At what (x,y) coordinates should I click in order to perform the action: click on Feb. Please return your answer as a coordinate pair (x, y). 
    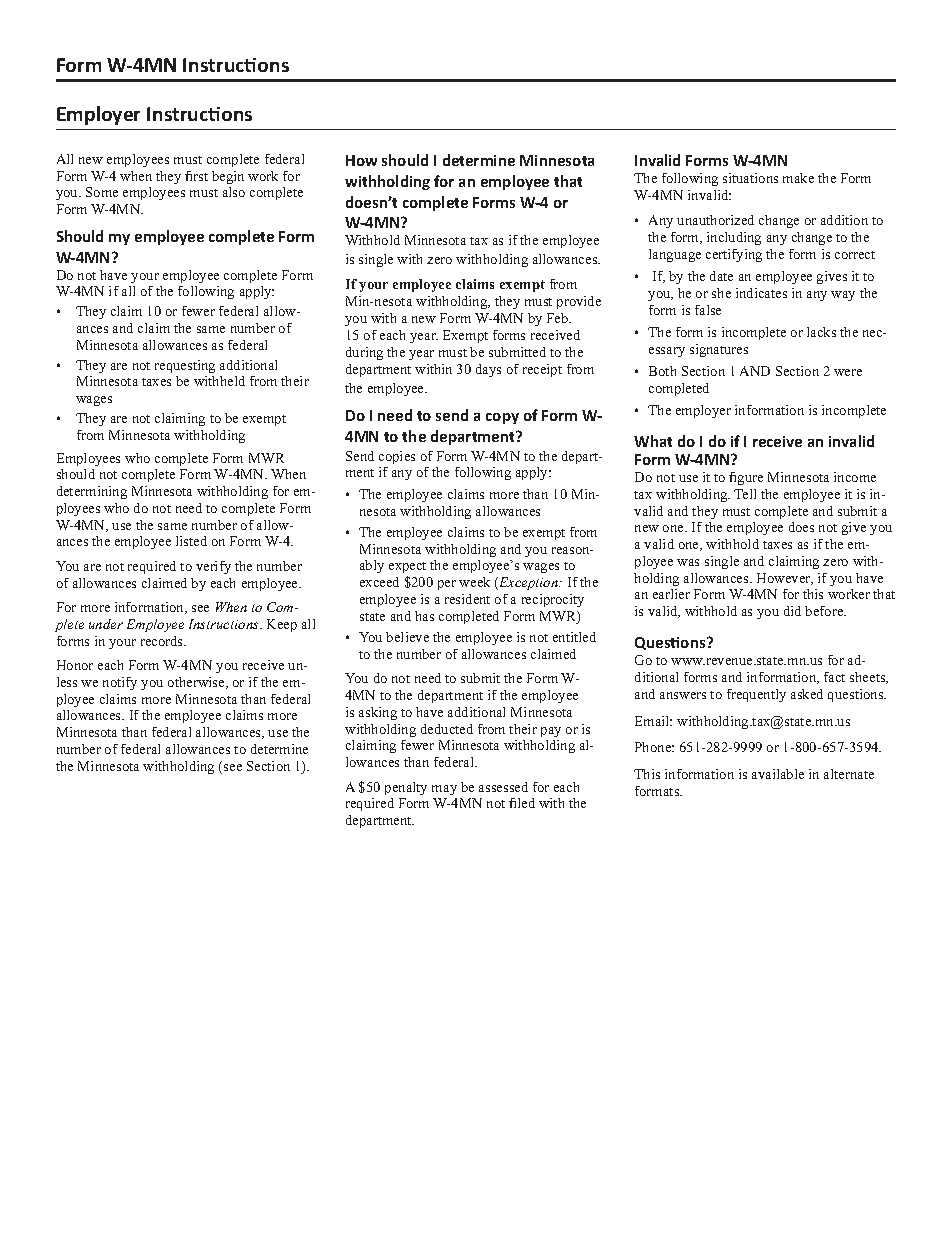
    Looking at the image, I should click on (559, 318).
